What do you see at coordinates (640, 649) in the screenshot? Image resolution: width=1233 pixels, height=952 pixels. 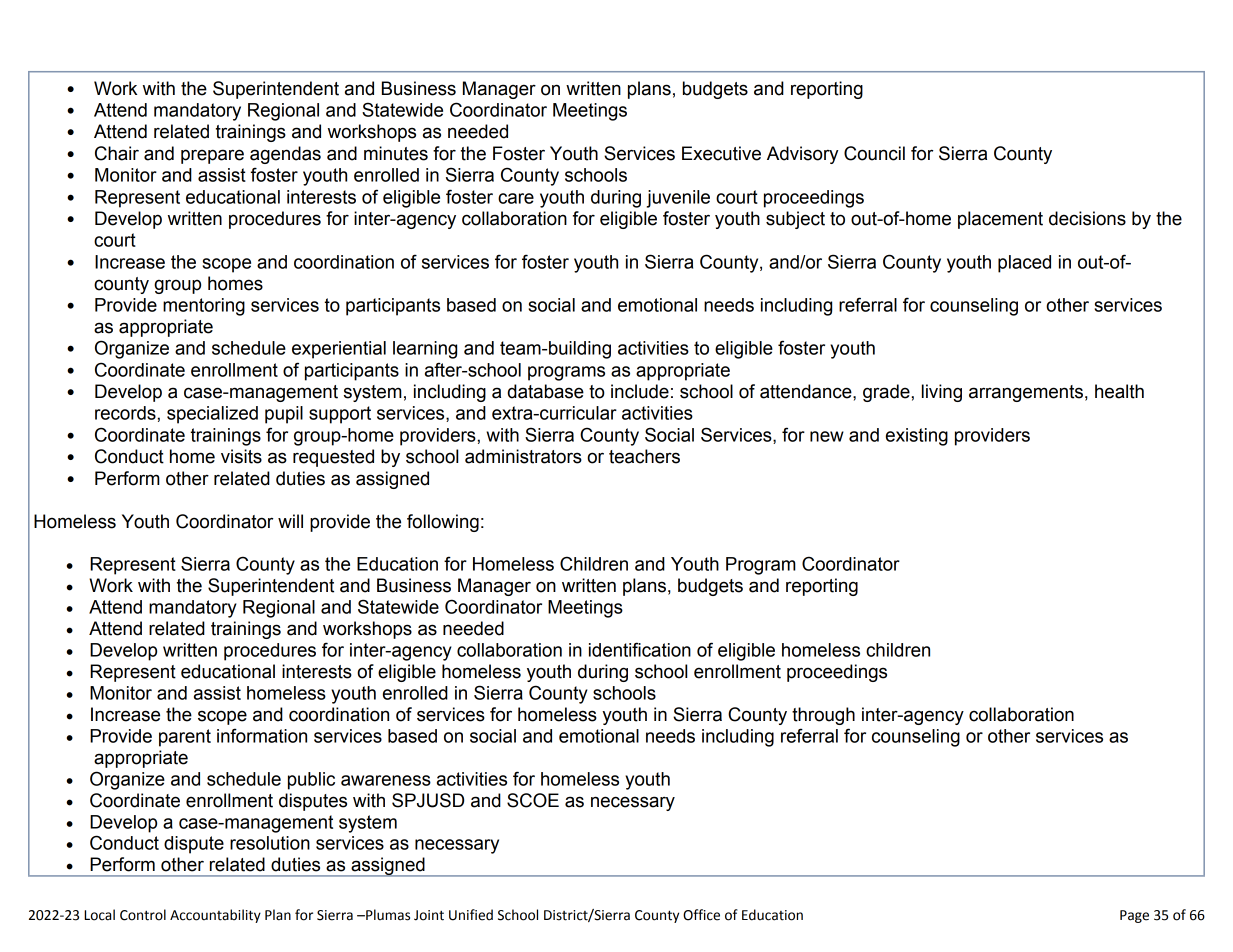 I see `identification` at bounding box center [640, 649].
